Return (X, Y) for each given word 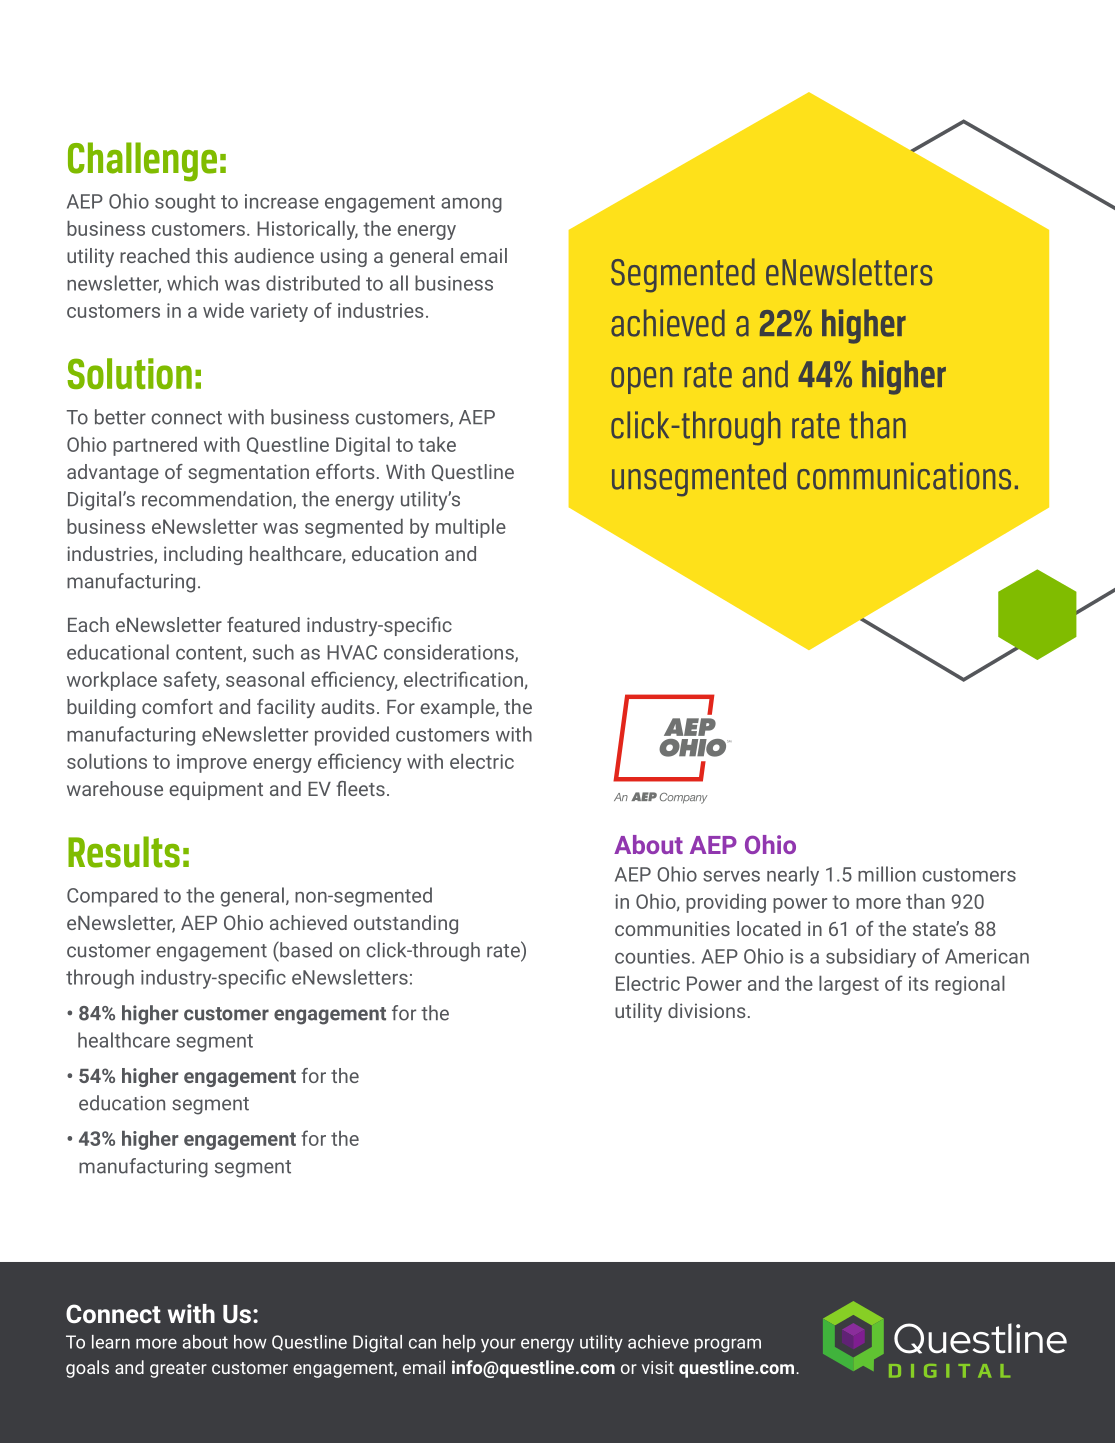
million (887, 874)
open (641, 380)
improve (212, 763)
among (471, 205)
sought (185, 203)
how (250, 1342)
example (458, 708)
